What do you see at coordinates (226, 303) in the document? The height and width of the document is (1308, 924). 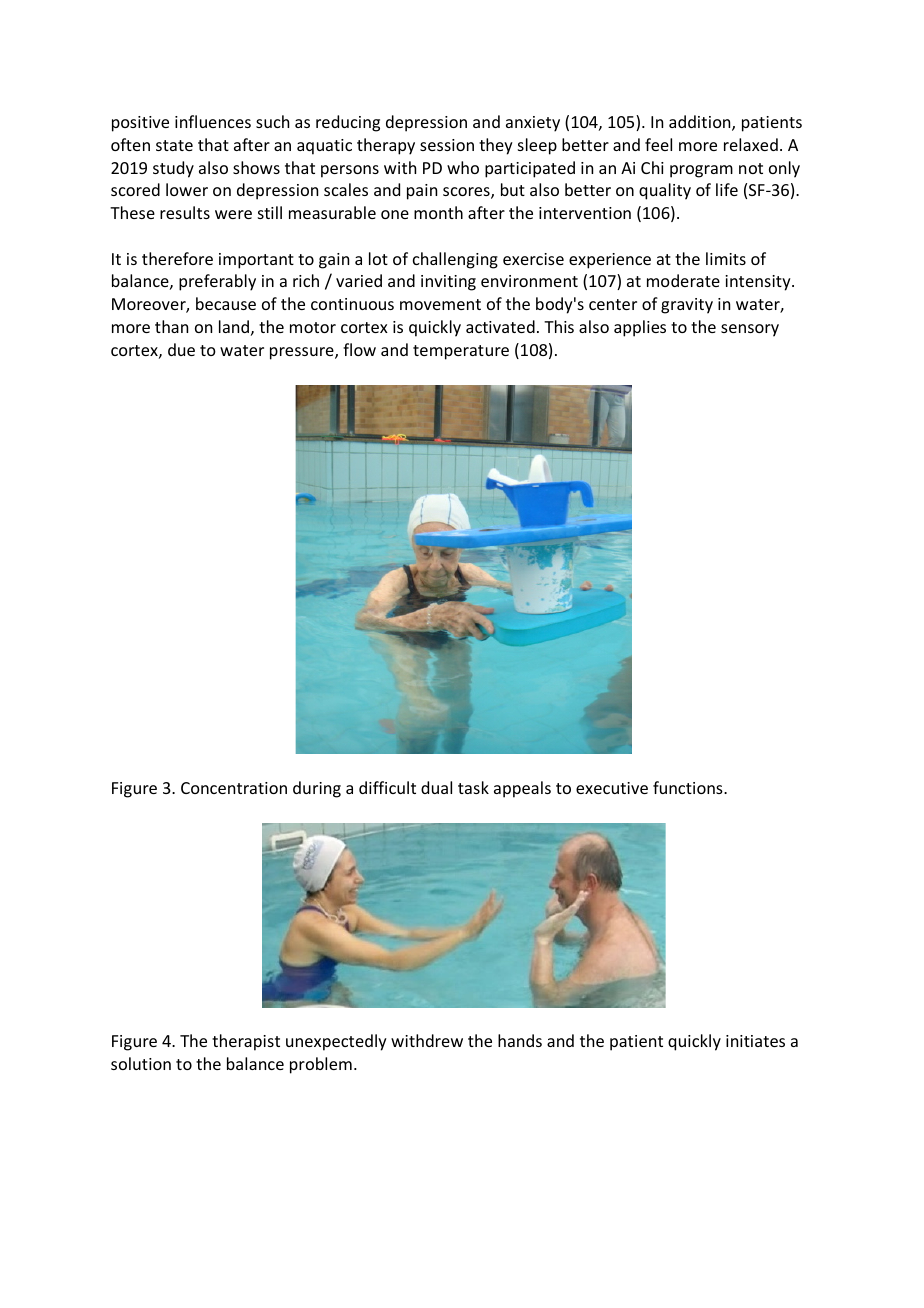 I see `because` at bounding box center [226, 303].
